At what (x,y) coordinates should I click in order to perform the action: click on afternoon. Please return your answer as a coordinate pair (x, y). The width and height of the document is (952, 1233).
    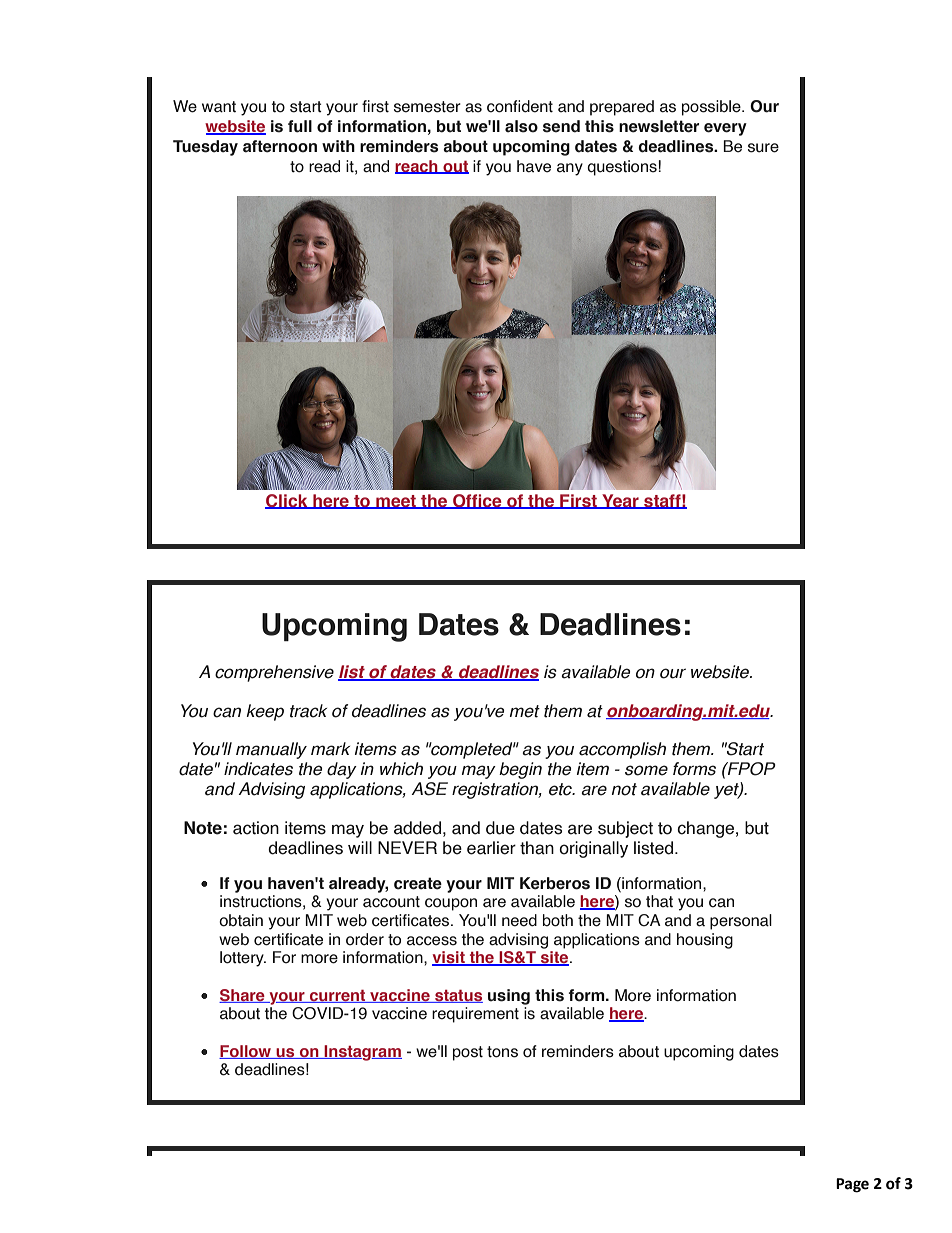
    Looking at the image, I should click on (280, 146).
